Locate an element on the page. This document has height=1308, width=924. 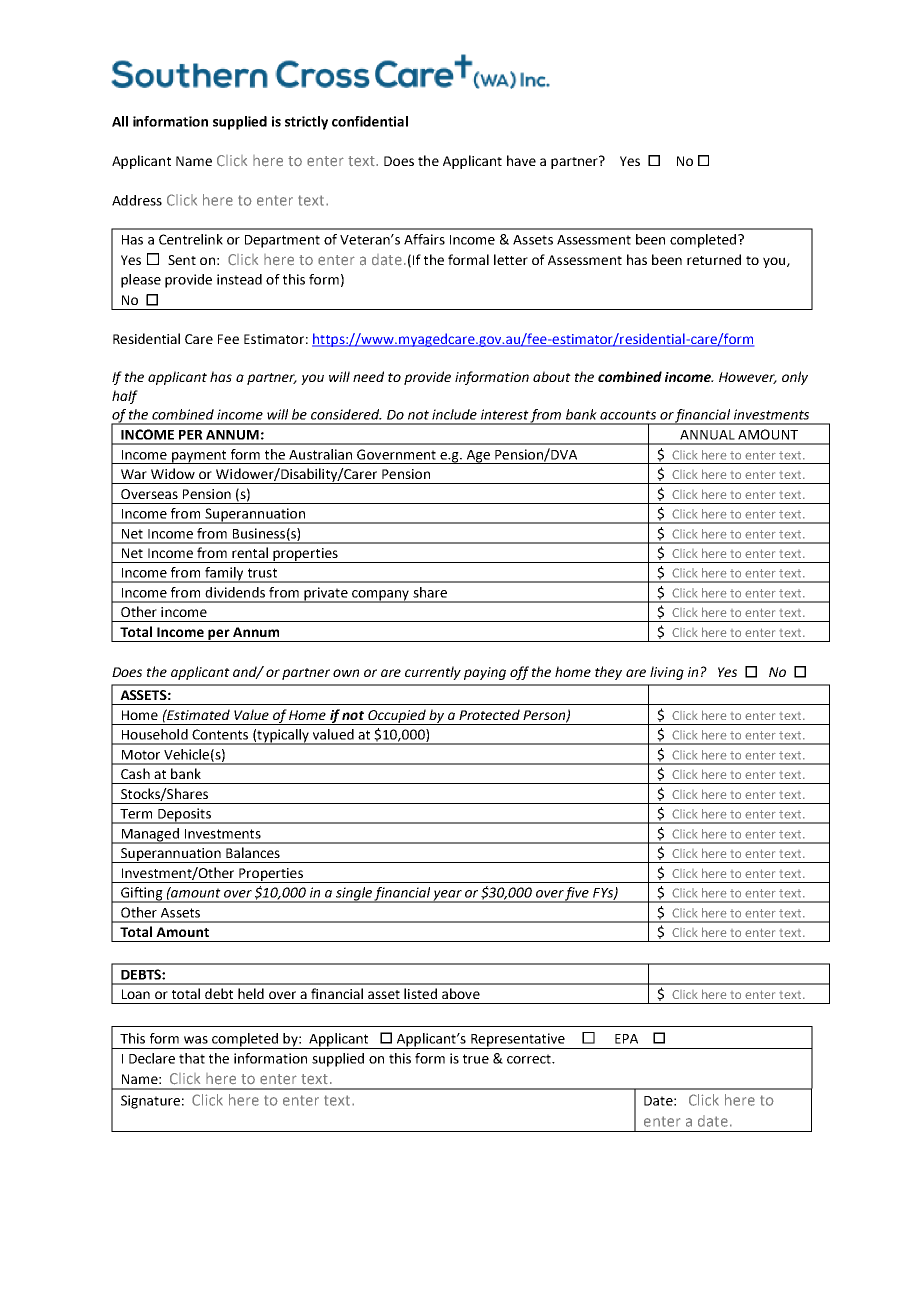
true is located at coordinates (476, 1059).
